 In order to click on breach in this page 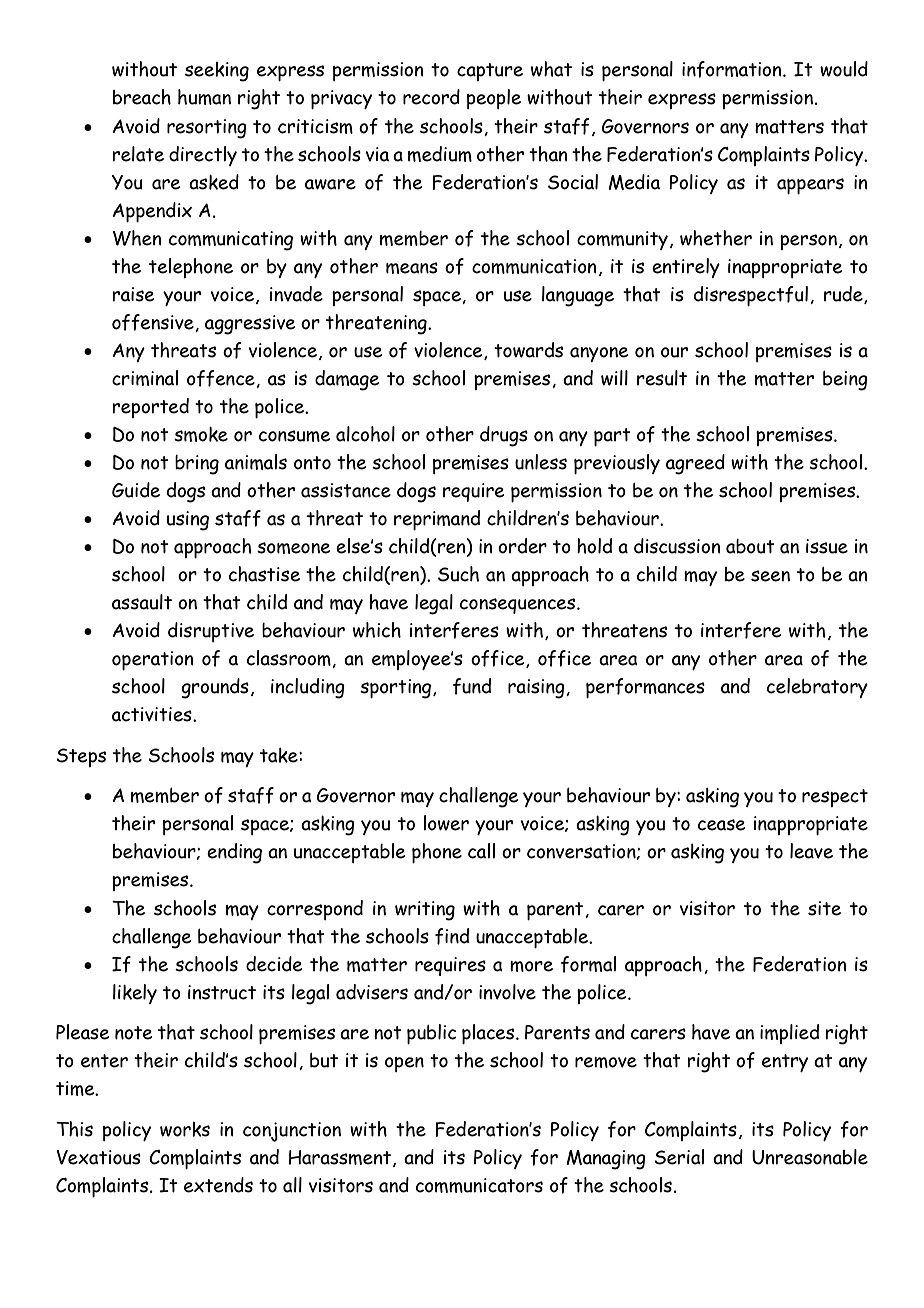, I will do `click(142, 97)`.
